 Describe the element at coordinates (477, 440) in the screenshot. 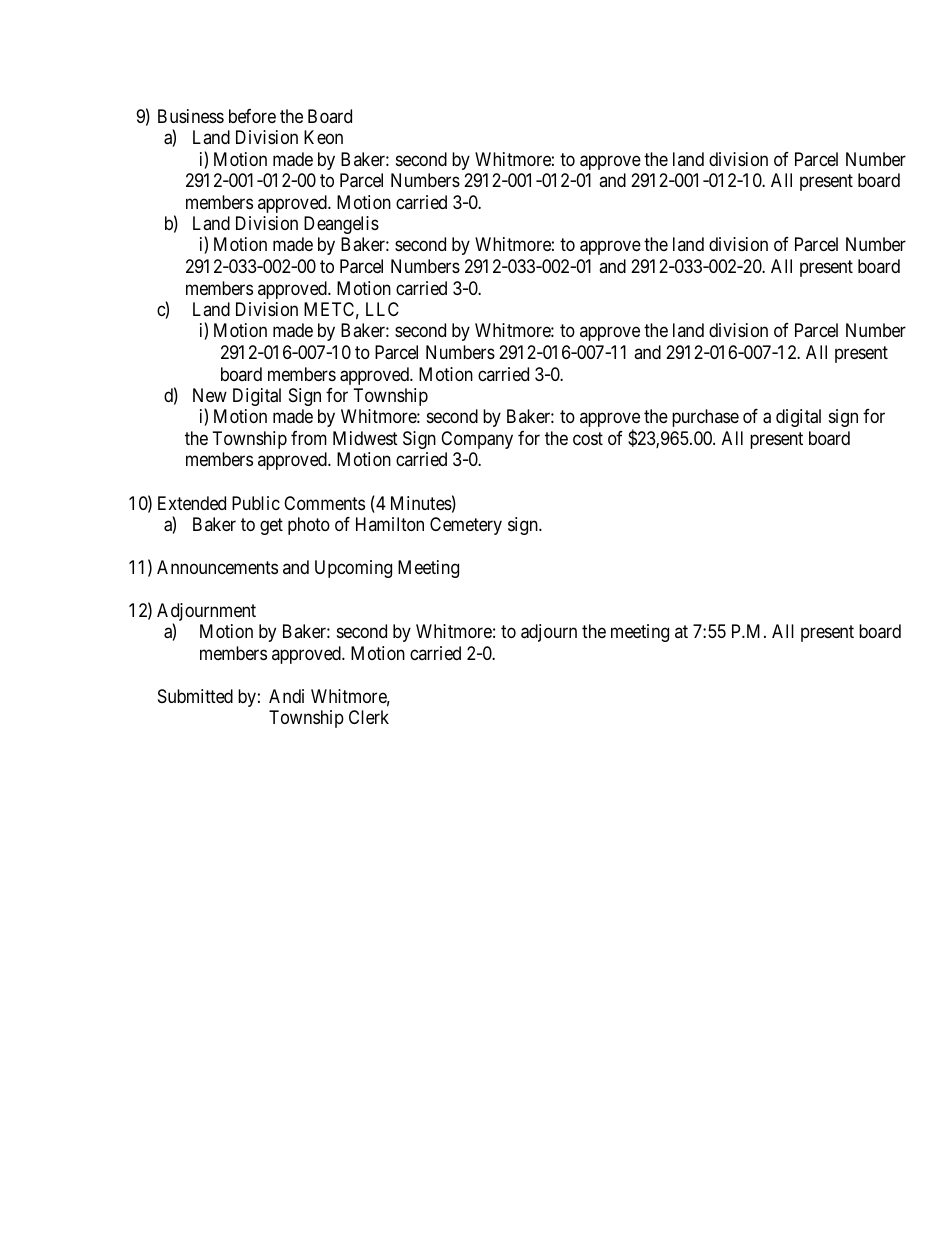

I see `Company` at that location.
